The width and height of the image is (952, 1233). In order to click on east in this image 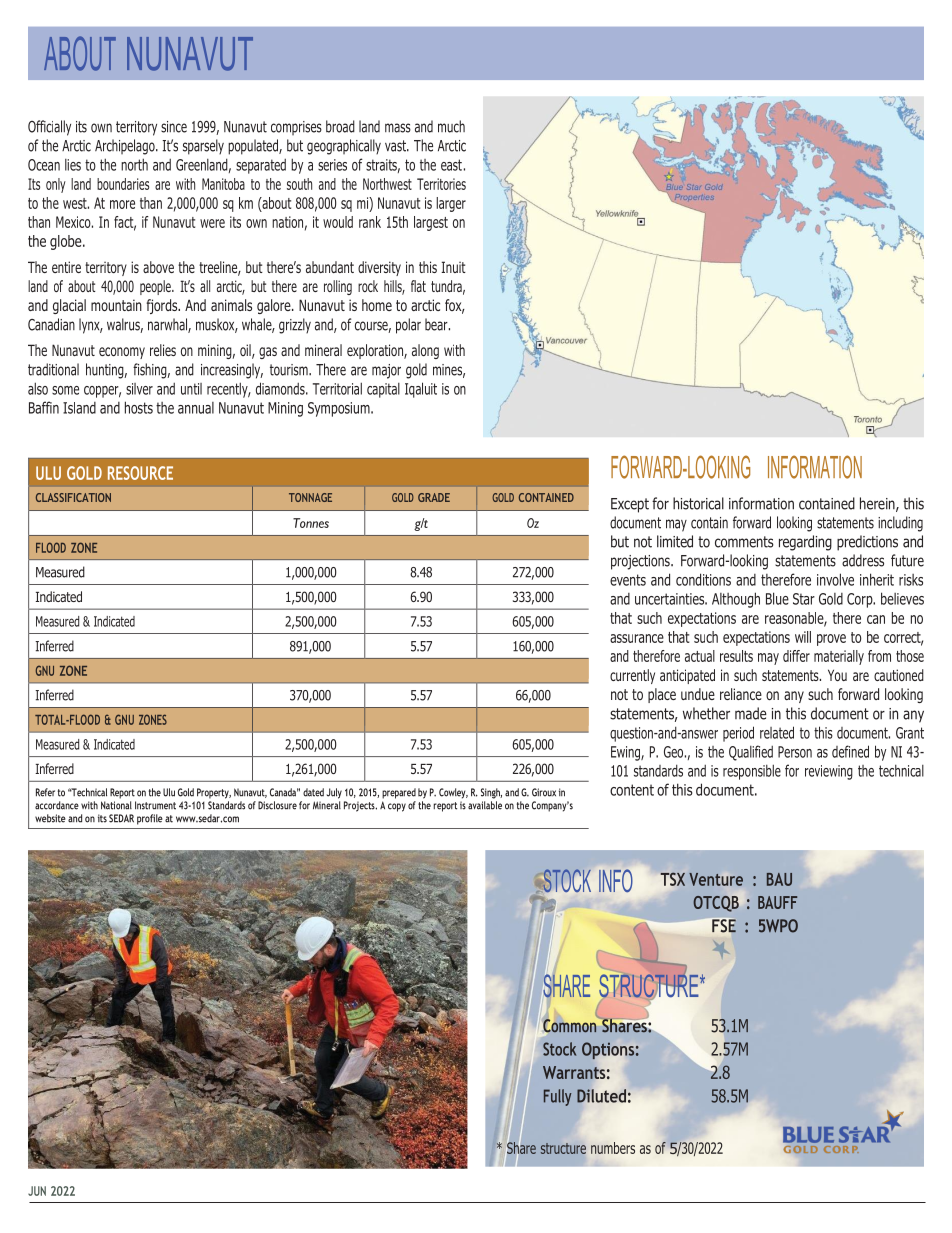, I will do `click(451, 165)`.
